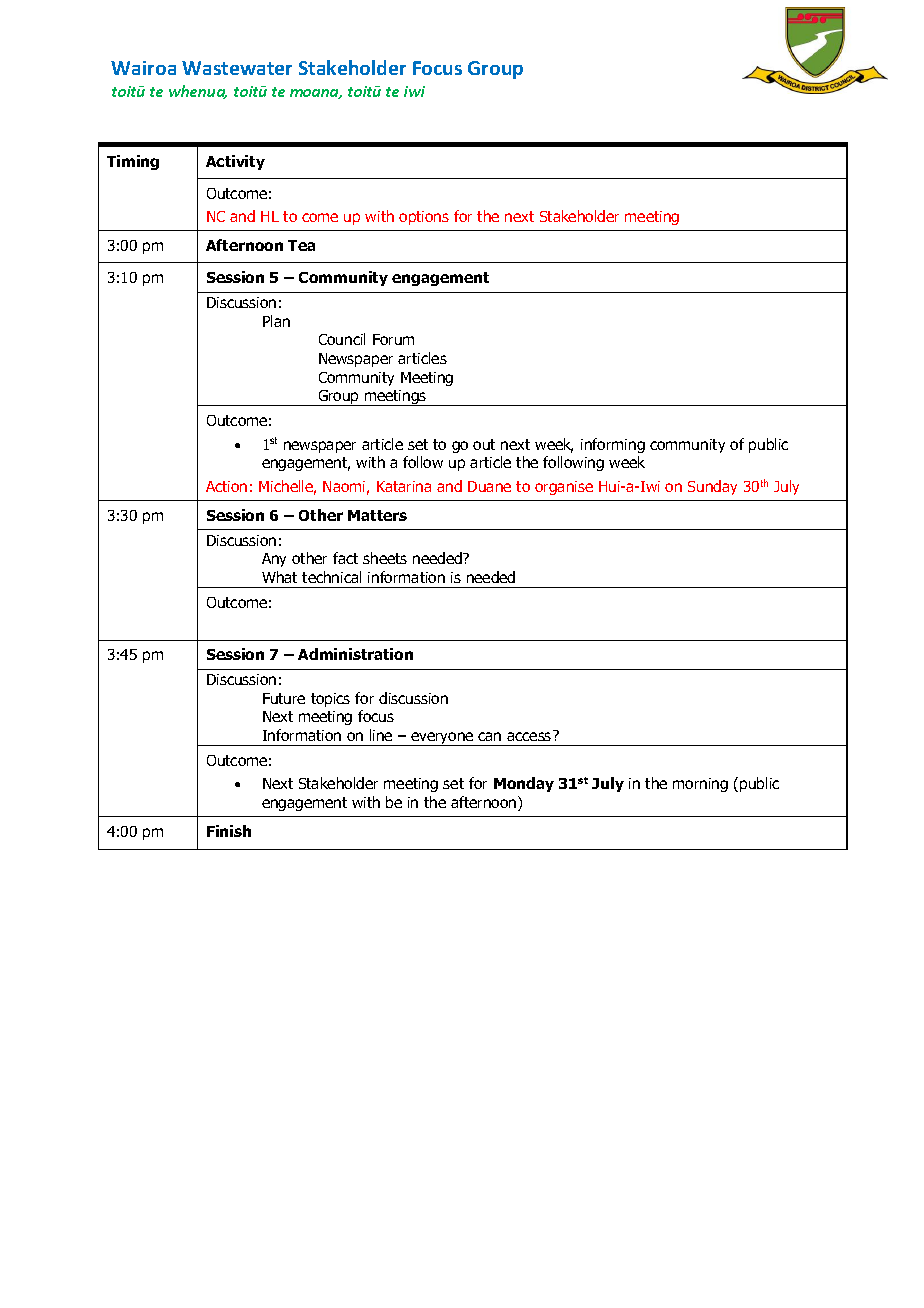 The height and width of the screenshot is (1308, 924). I want to click on Finish, so click(229, 831).
